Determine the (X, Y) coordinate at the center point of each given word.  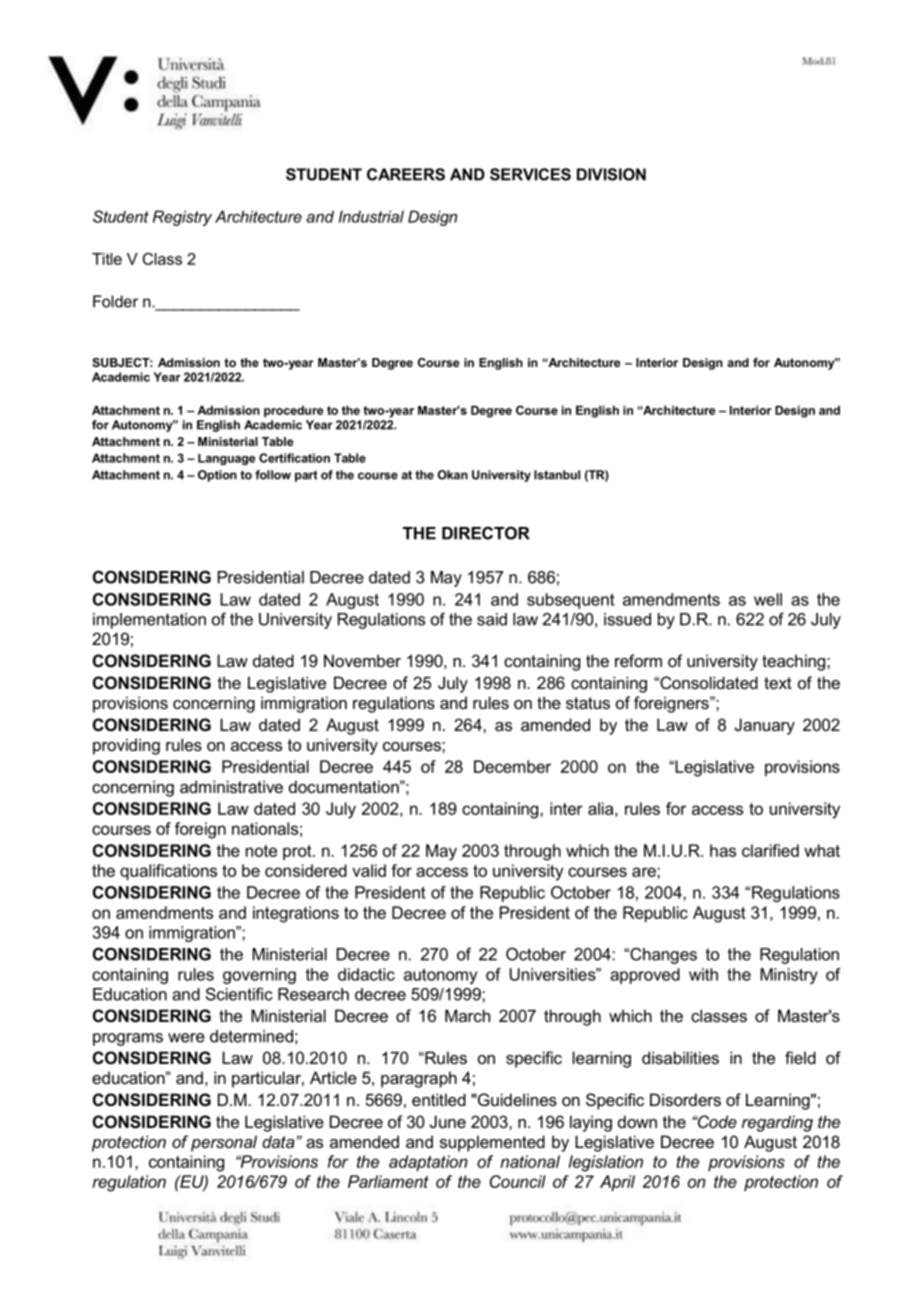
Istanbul (557, 475)
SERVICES (530, 174)
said (492, 619)
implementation (149, 621)
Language (226, 459)
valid (369, 870)
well (768, 599)
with (703, 974)
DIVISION (611, 174)
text (778, 683)
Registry (182, 218)
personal (224, 1143)
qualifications (168, 872)
